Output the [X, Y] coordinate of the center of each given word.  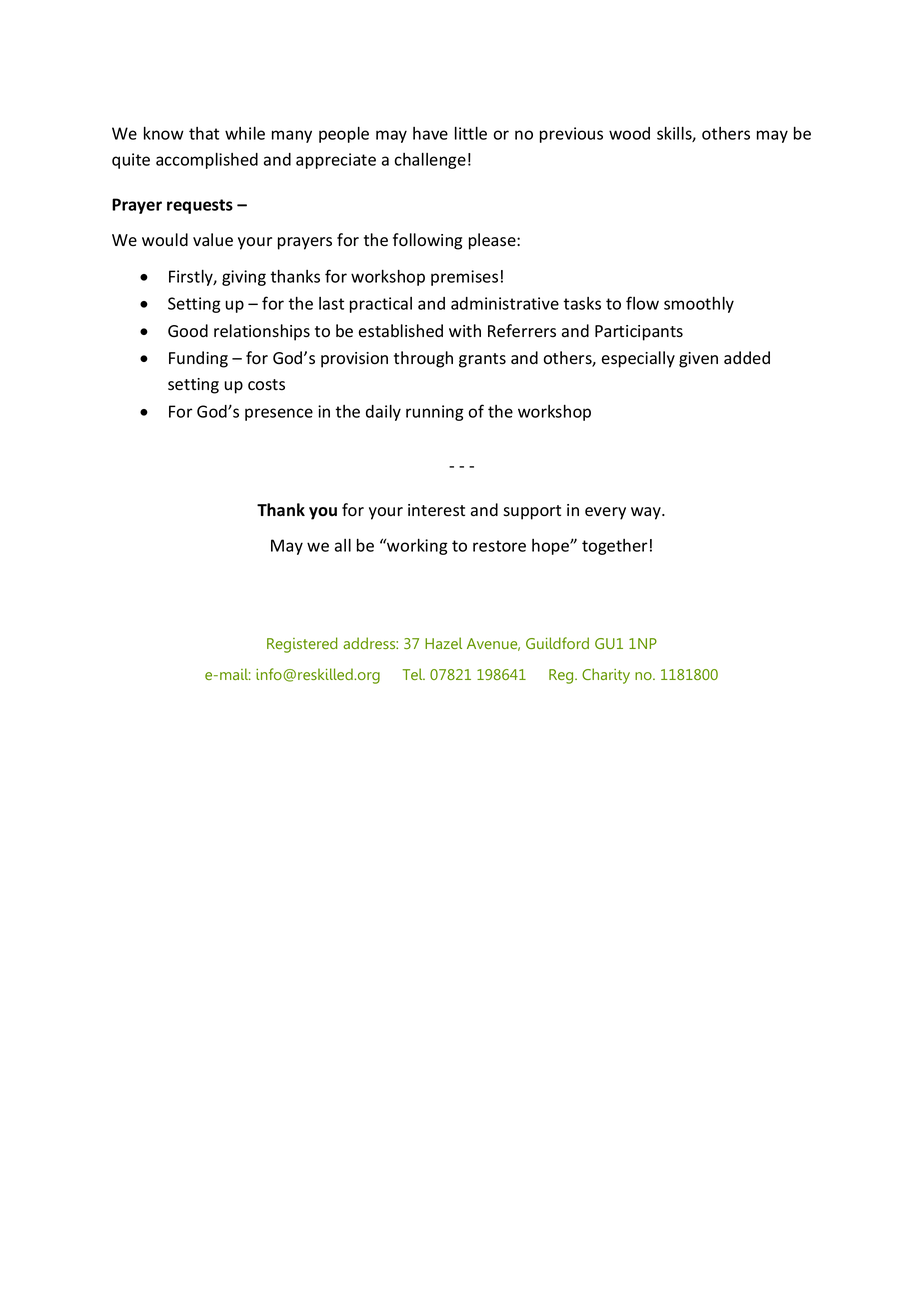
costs [266, 385]
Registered [302, 645]
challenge [430, 161]
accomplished [207, 161]
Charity [606, 676]
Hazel [443, 643]
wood [629, 133]
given [698, 360]
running [435, 413]
